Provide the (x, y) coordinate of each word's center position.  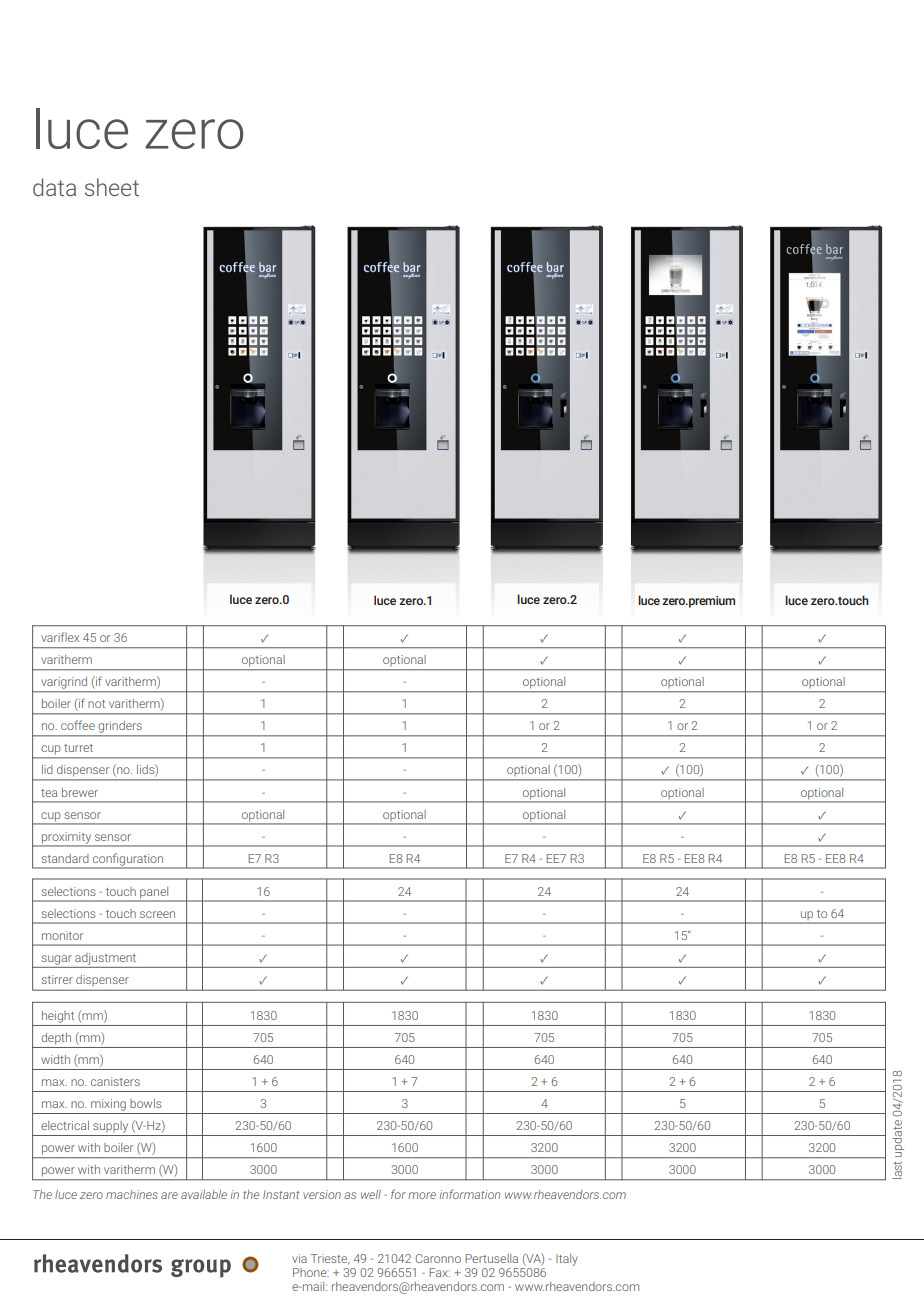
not (96, 704)
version (322, 1194)
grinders (120, 727)
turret (78, 748)
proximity (67, 839)
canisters (115, 1081)
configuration (128, 860)
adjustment (105, 959)
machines (132, 1194)
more (422, 1195)
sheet (112, 187)
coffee (78, 725)
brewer (80, 792)
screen (157, 914)
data (54, 187)
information (470, 1194)
